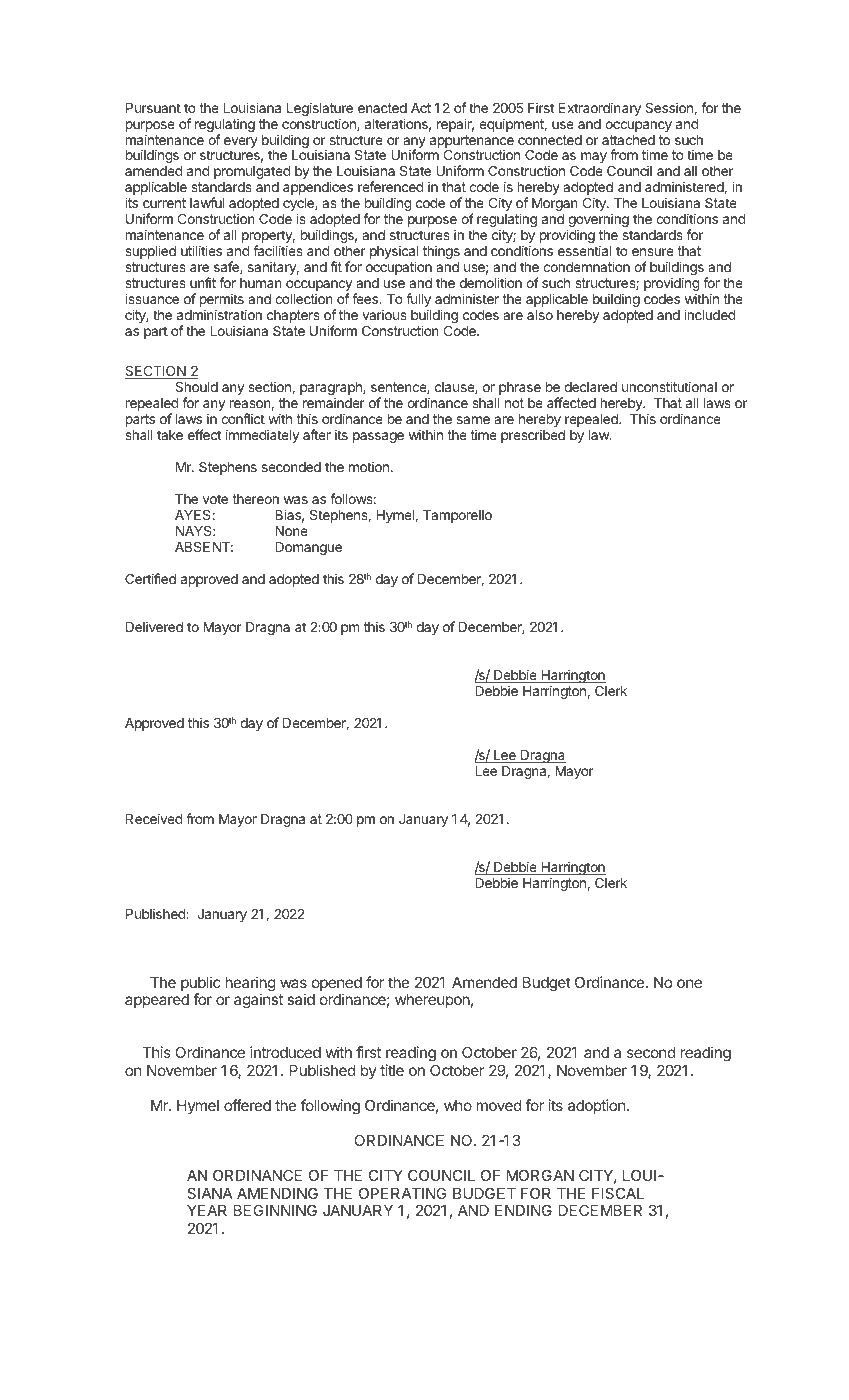 Image resolution: width=849 pixels, height=1400 pixels. What do you see at coordinates (291, 531) in the screenshot?
I see `None` at bounding box center [291, 531].
